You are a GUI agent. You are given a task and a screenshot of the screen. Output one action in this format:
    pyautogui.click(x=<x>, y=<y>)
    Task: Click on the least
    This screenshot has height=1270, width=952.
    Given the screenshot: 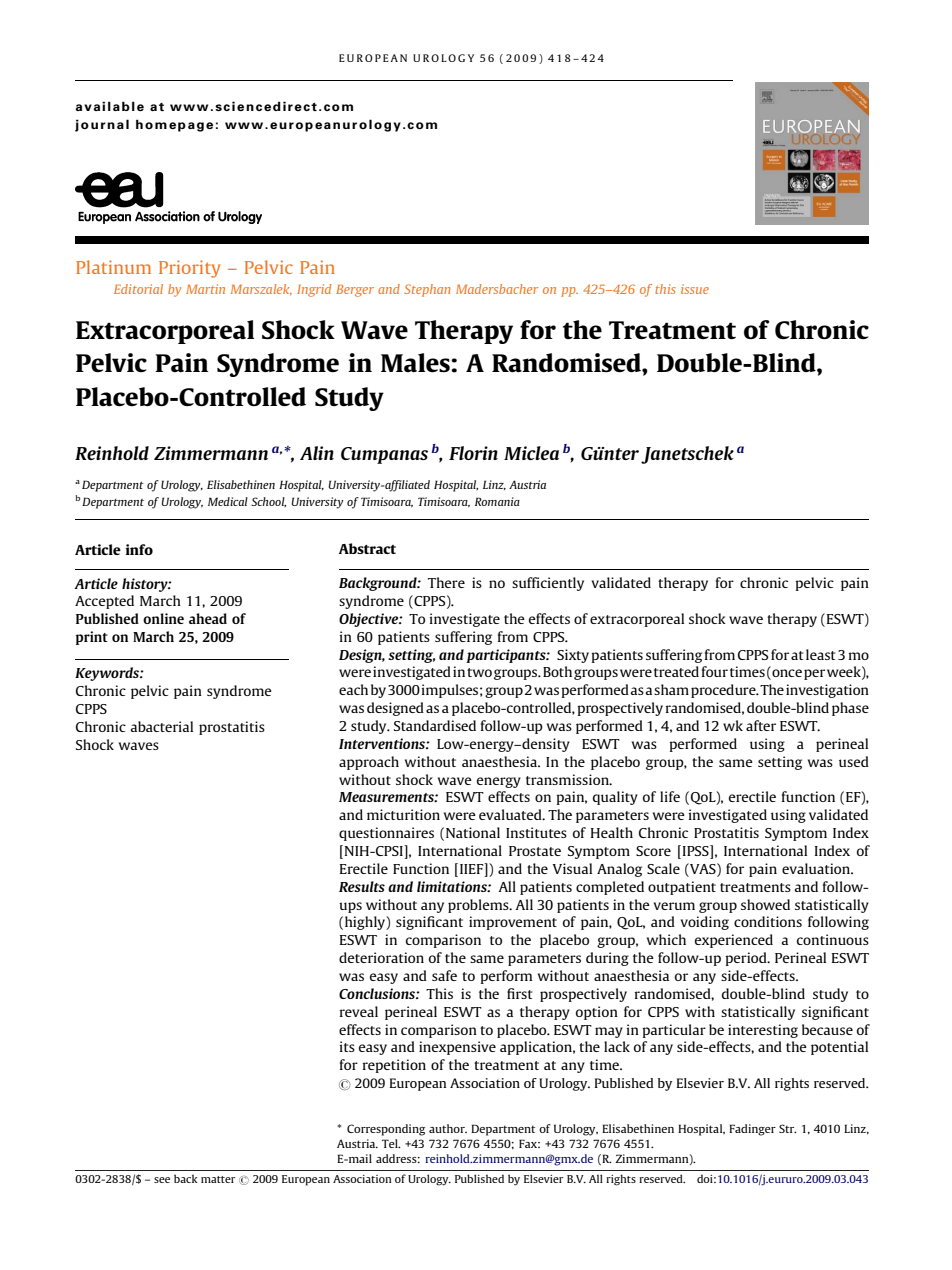 What is the action you would take?
    pyautogui.click(x=820, y=654)
